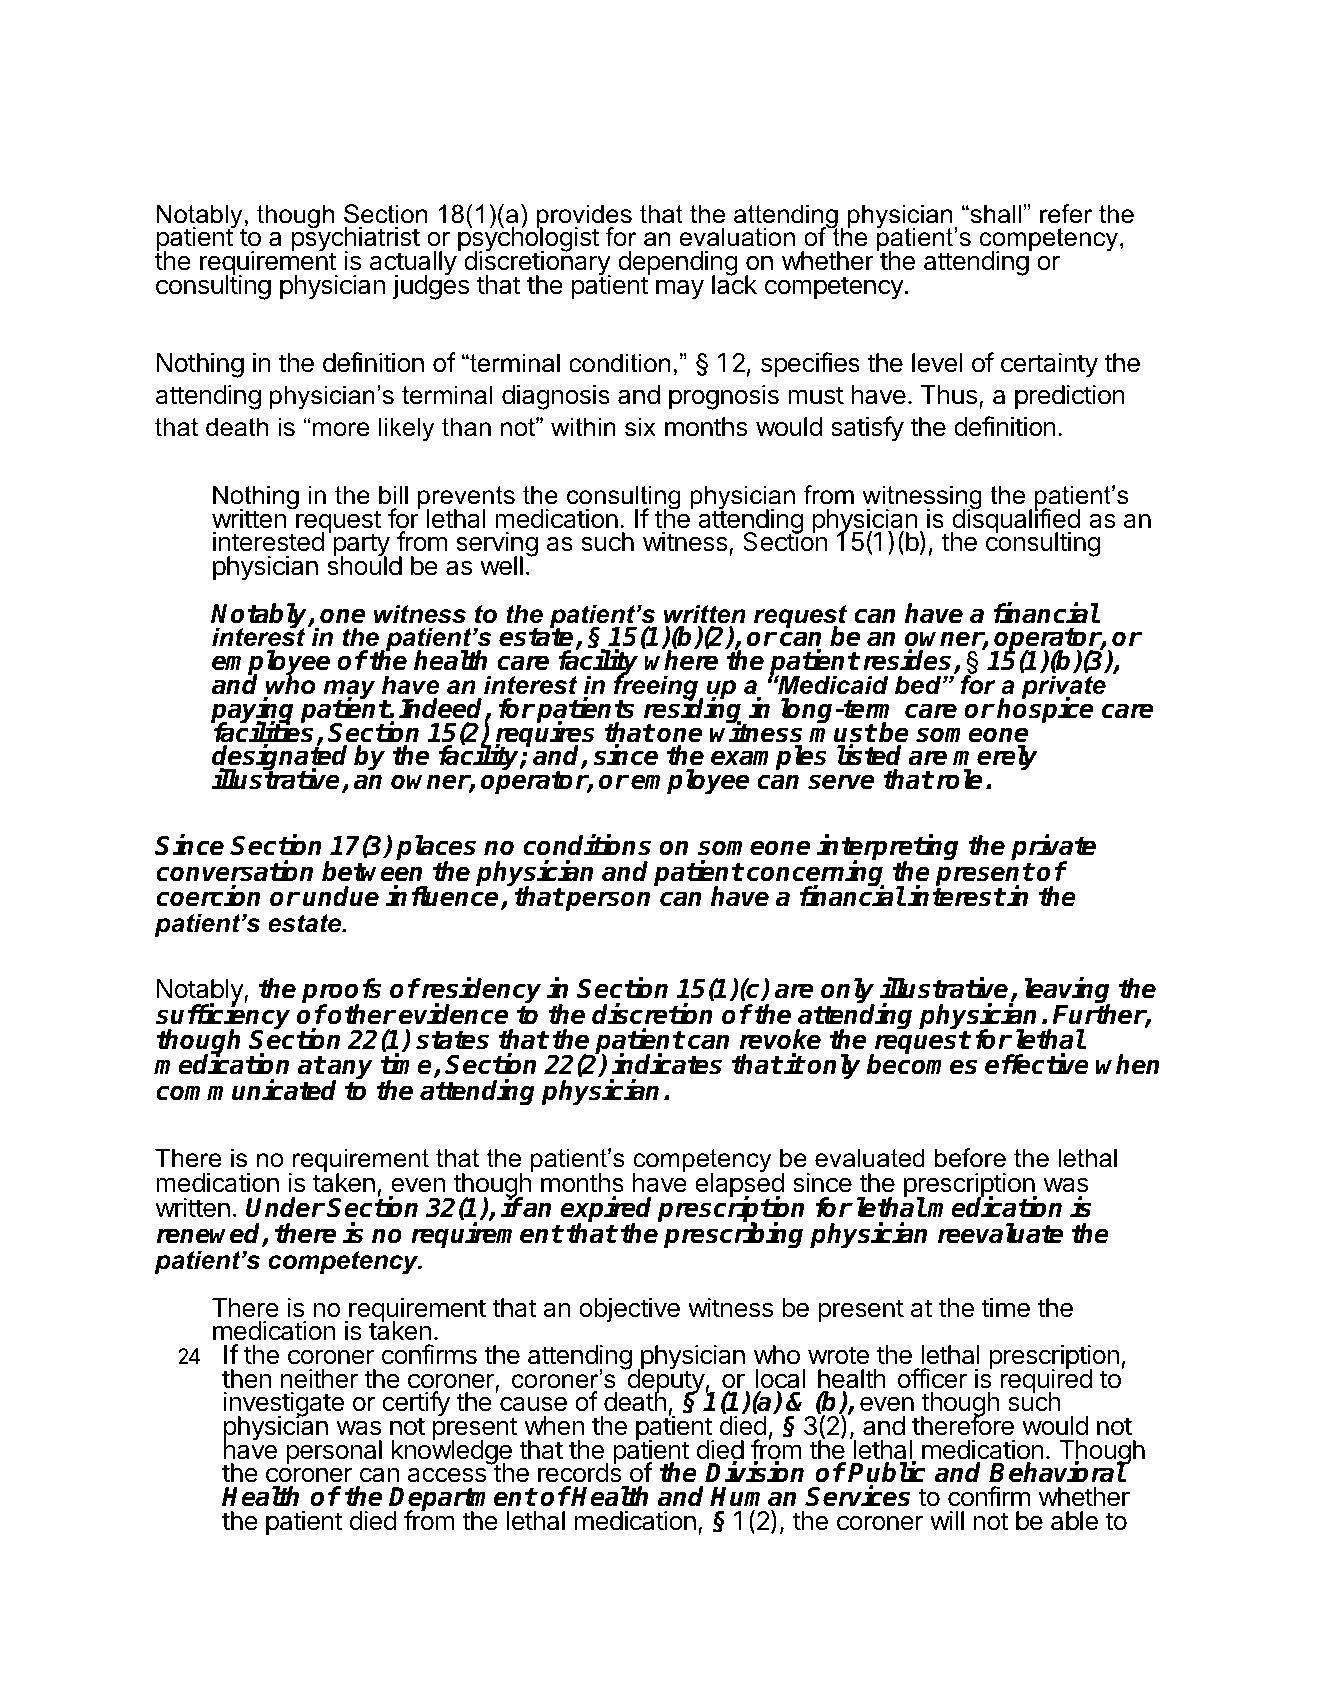  Describe the element at coordinates (356, 240) in the screenshot. I see `psychiatrist` at that location.
